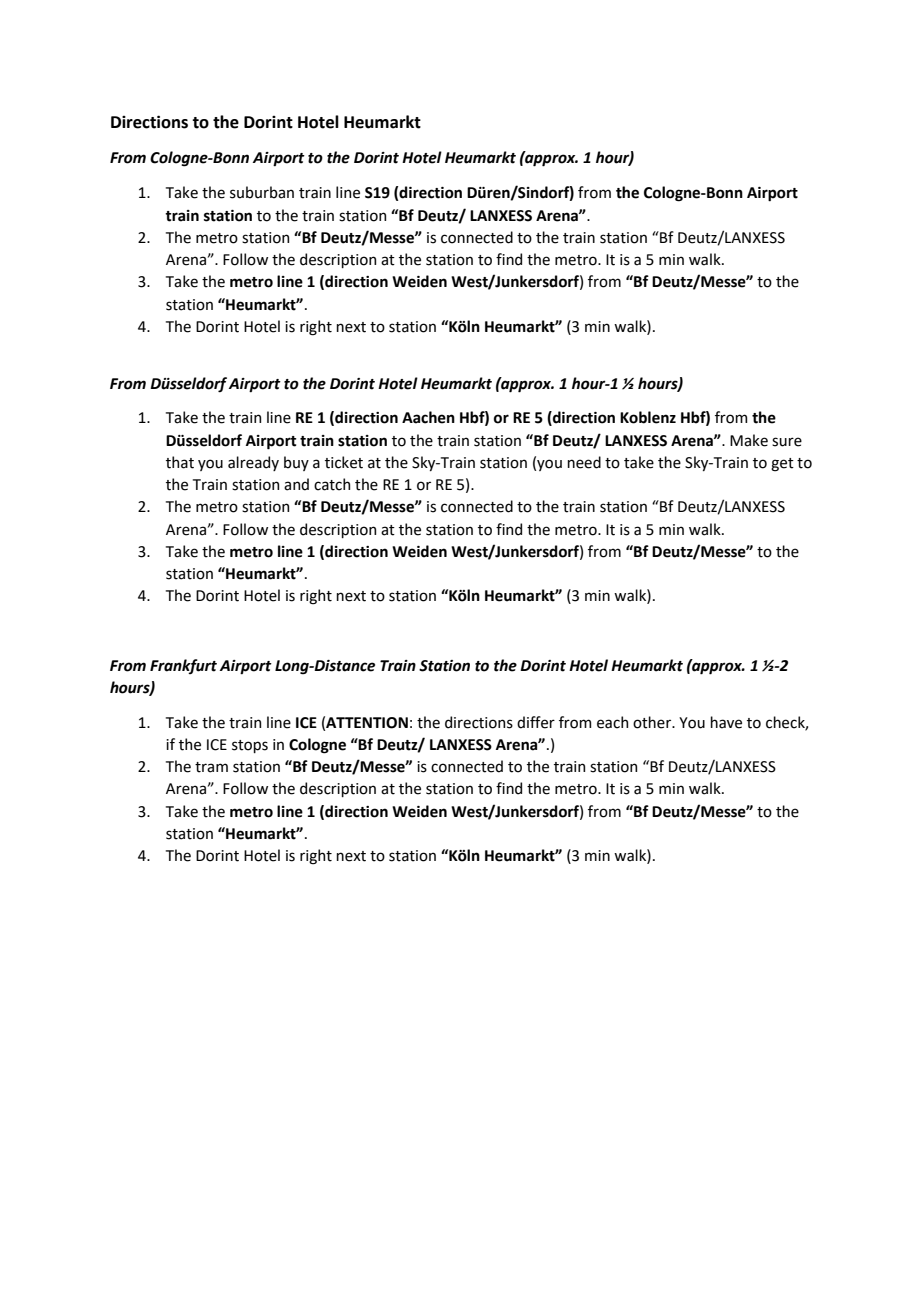  I want to click on and, so click(296, 484).
